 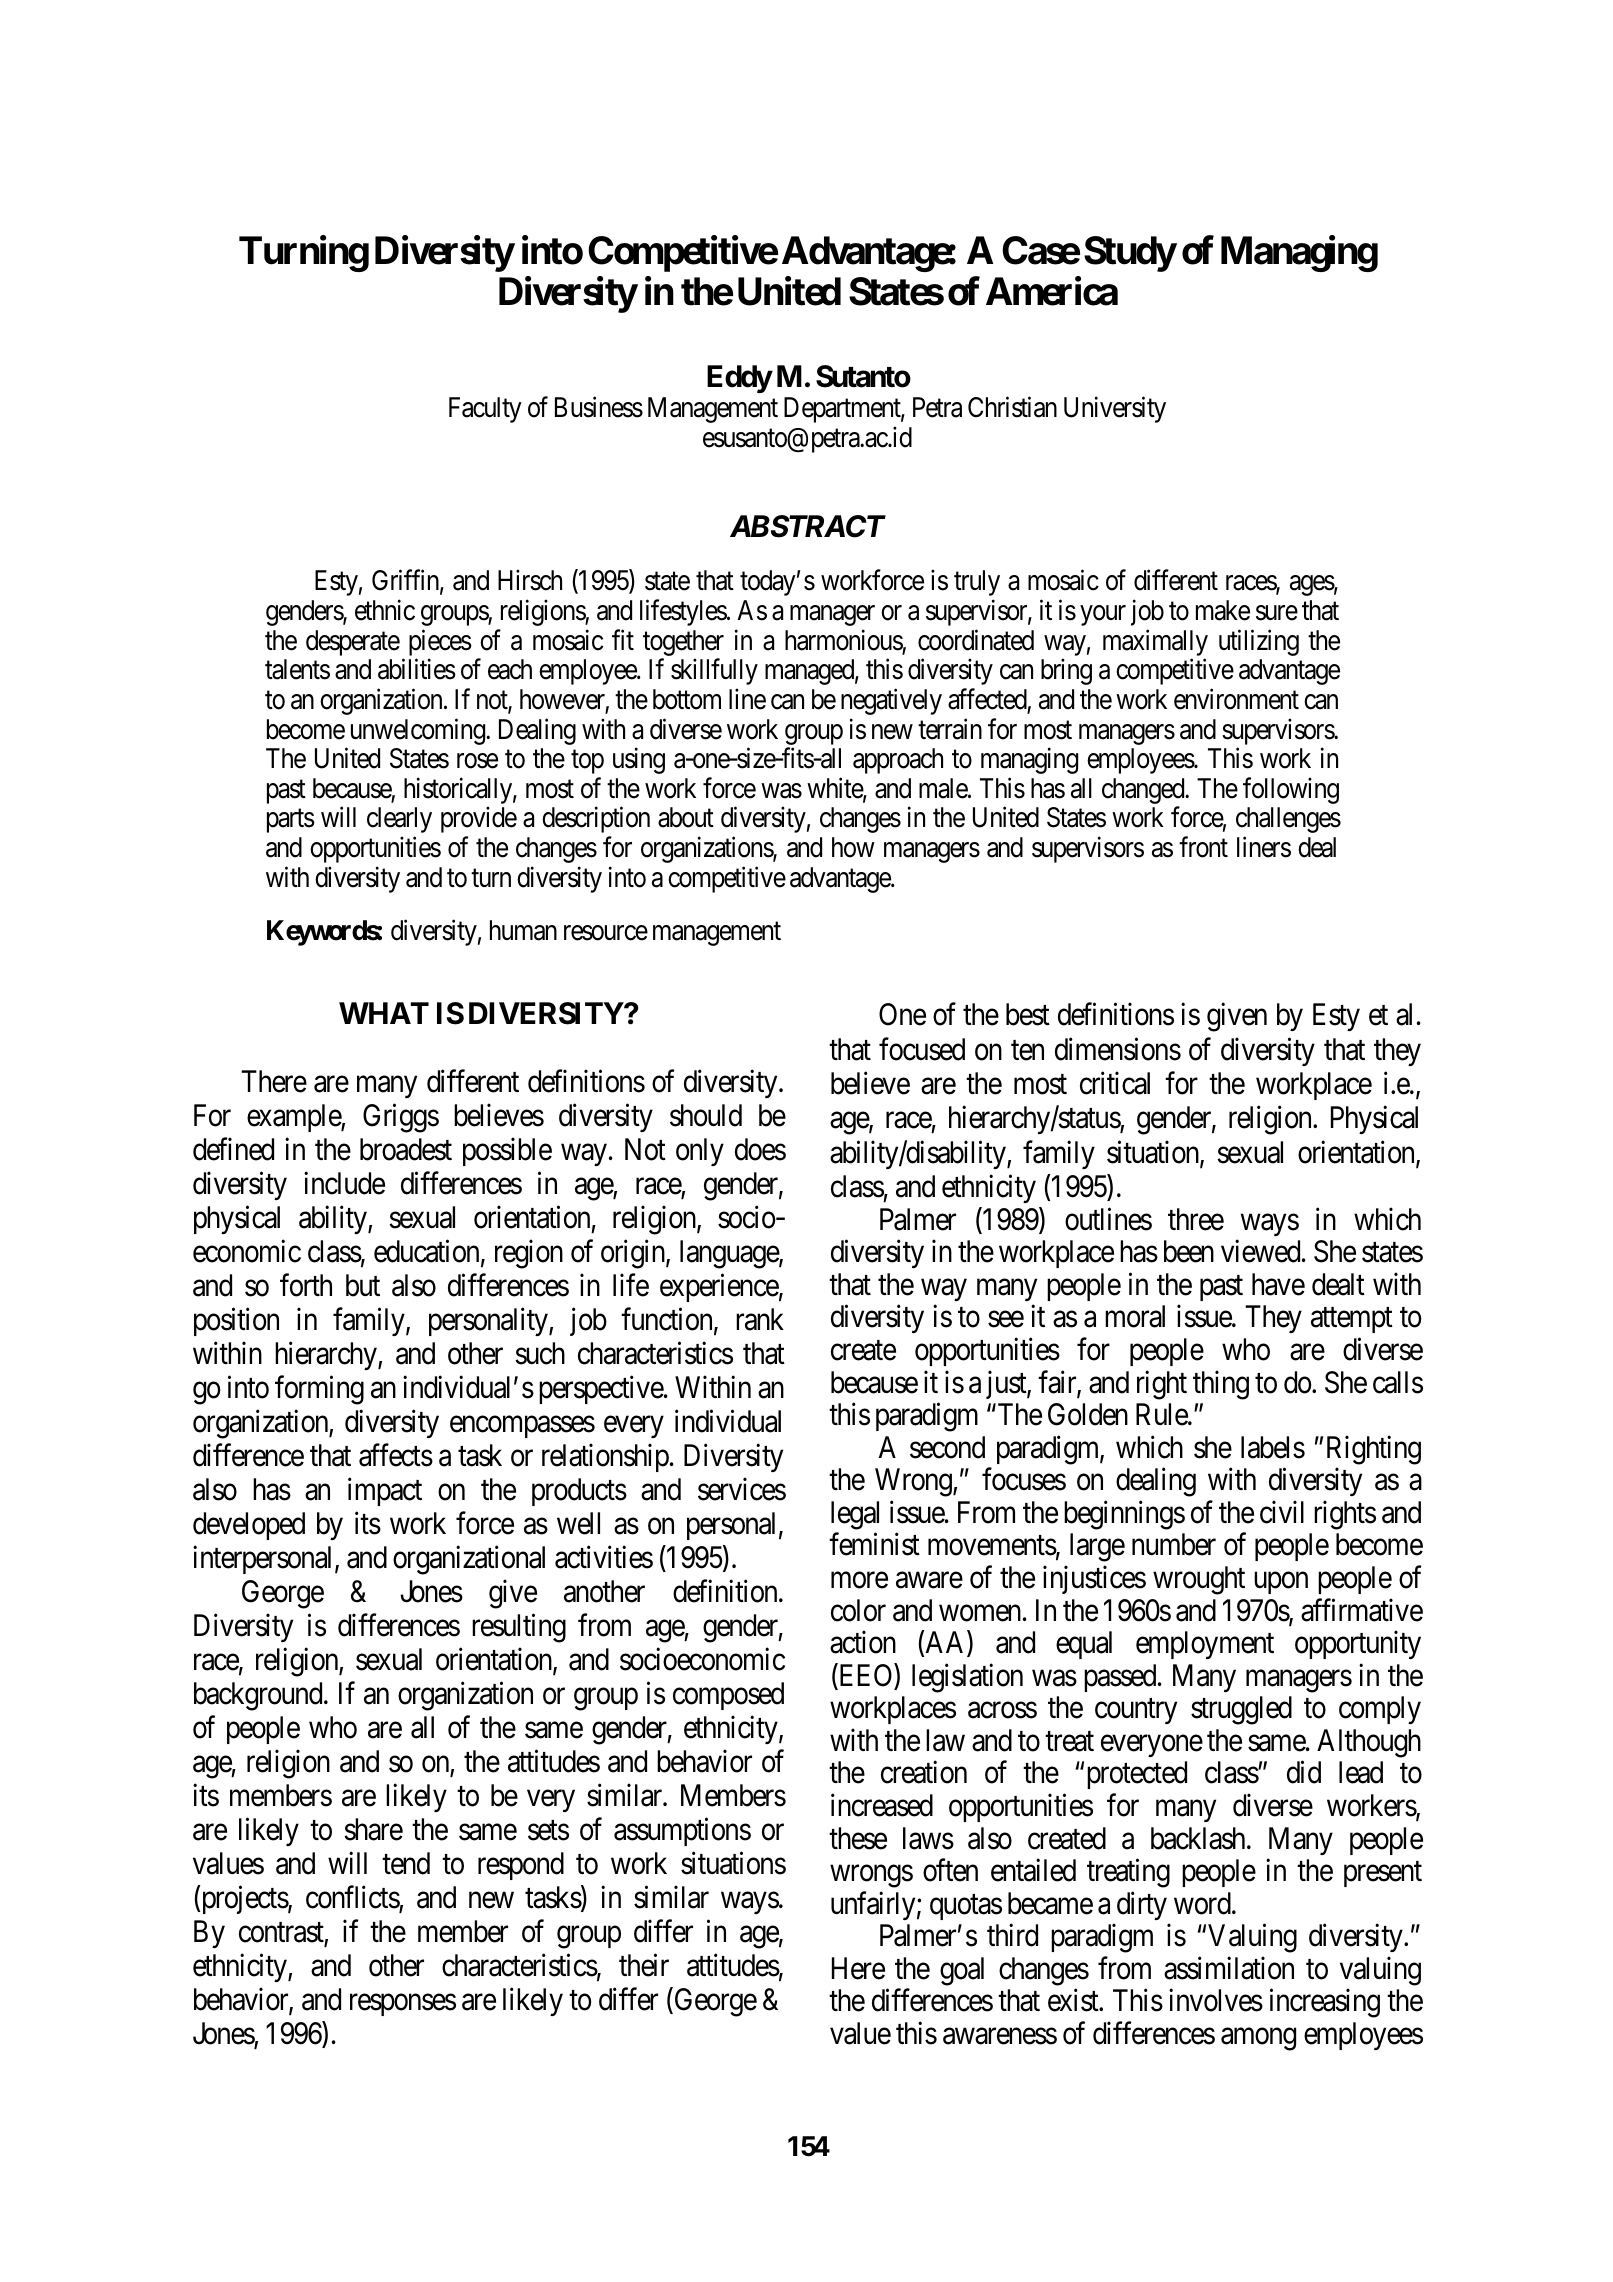 I want to click on labels, so click(x=1273, y=1447).
